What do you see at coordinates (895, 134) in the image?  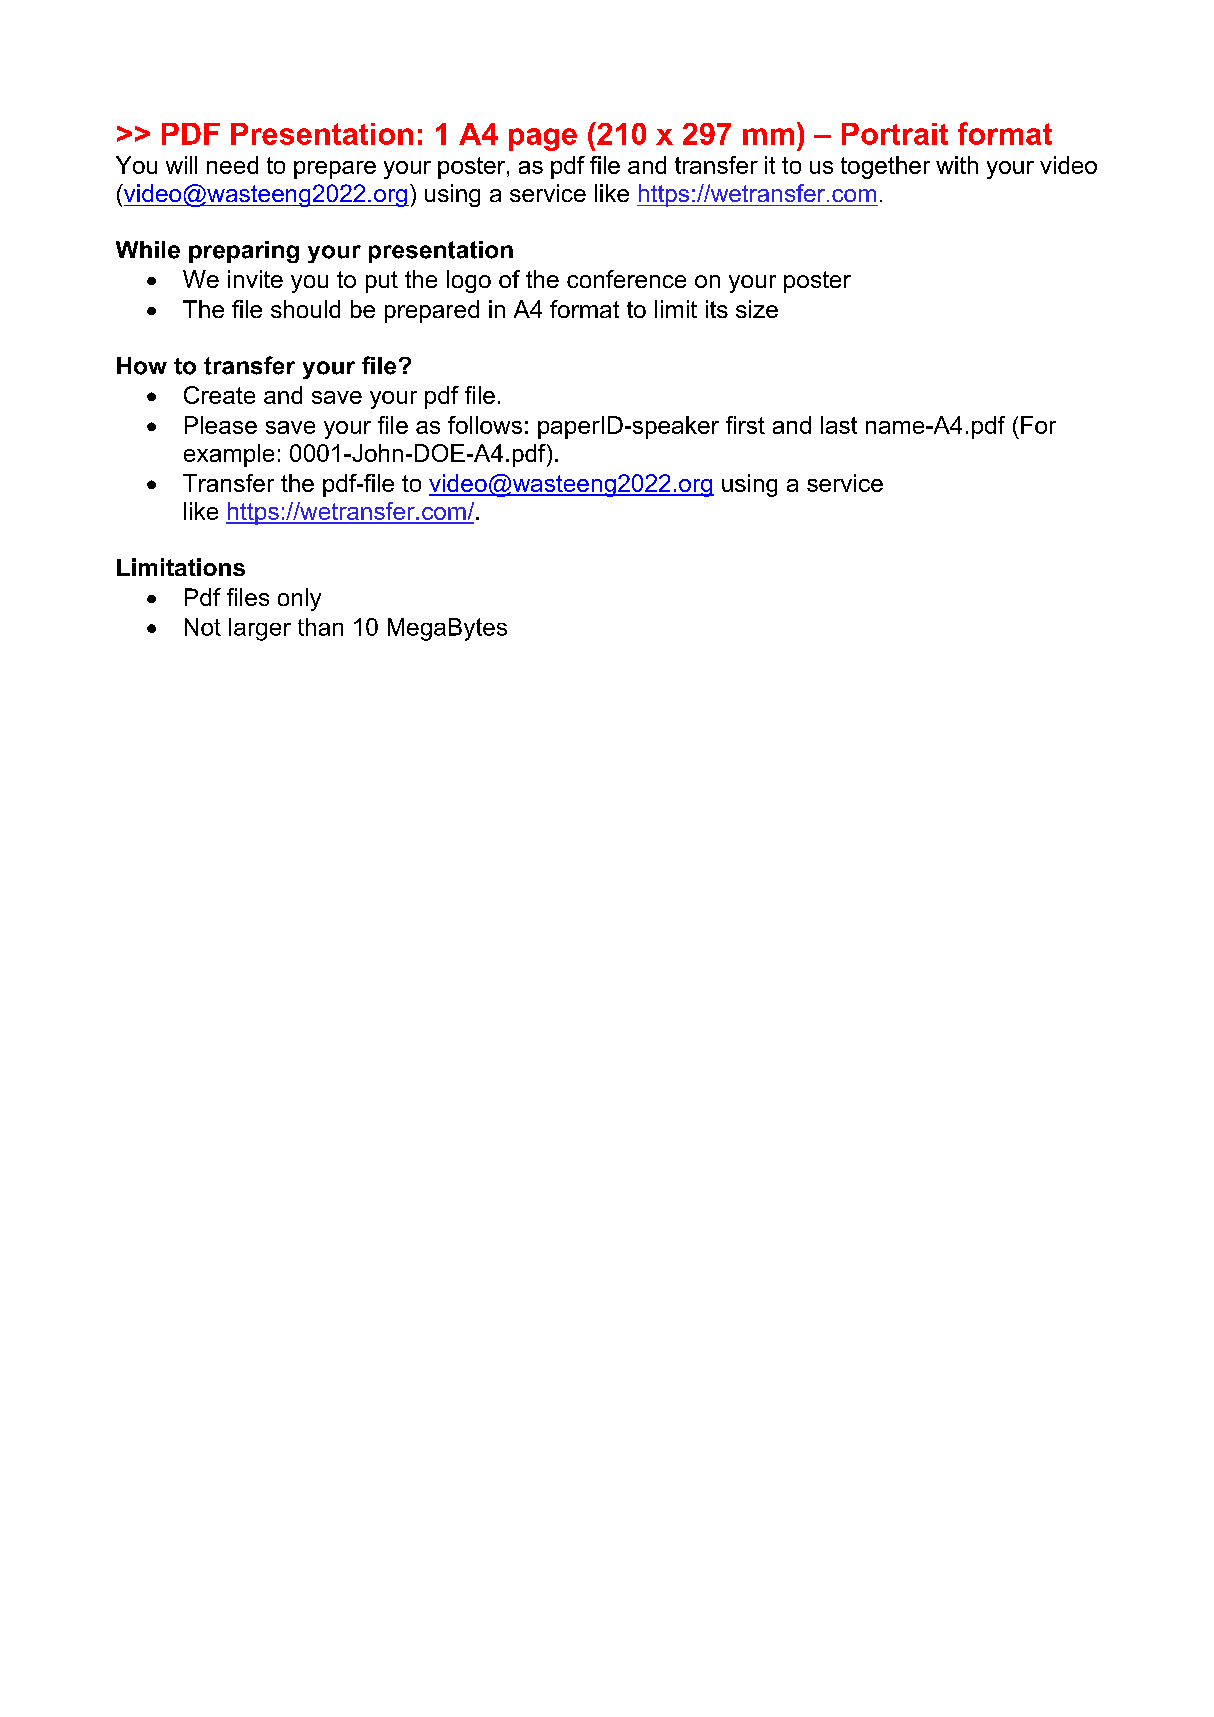 I see `Portrait` at bounding box center [895, 134].
